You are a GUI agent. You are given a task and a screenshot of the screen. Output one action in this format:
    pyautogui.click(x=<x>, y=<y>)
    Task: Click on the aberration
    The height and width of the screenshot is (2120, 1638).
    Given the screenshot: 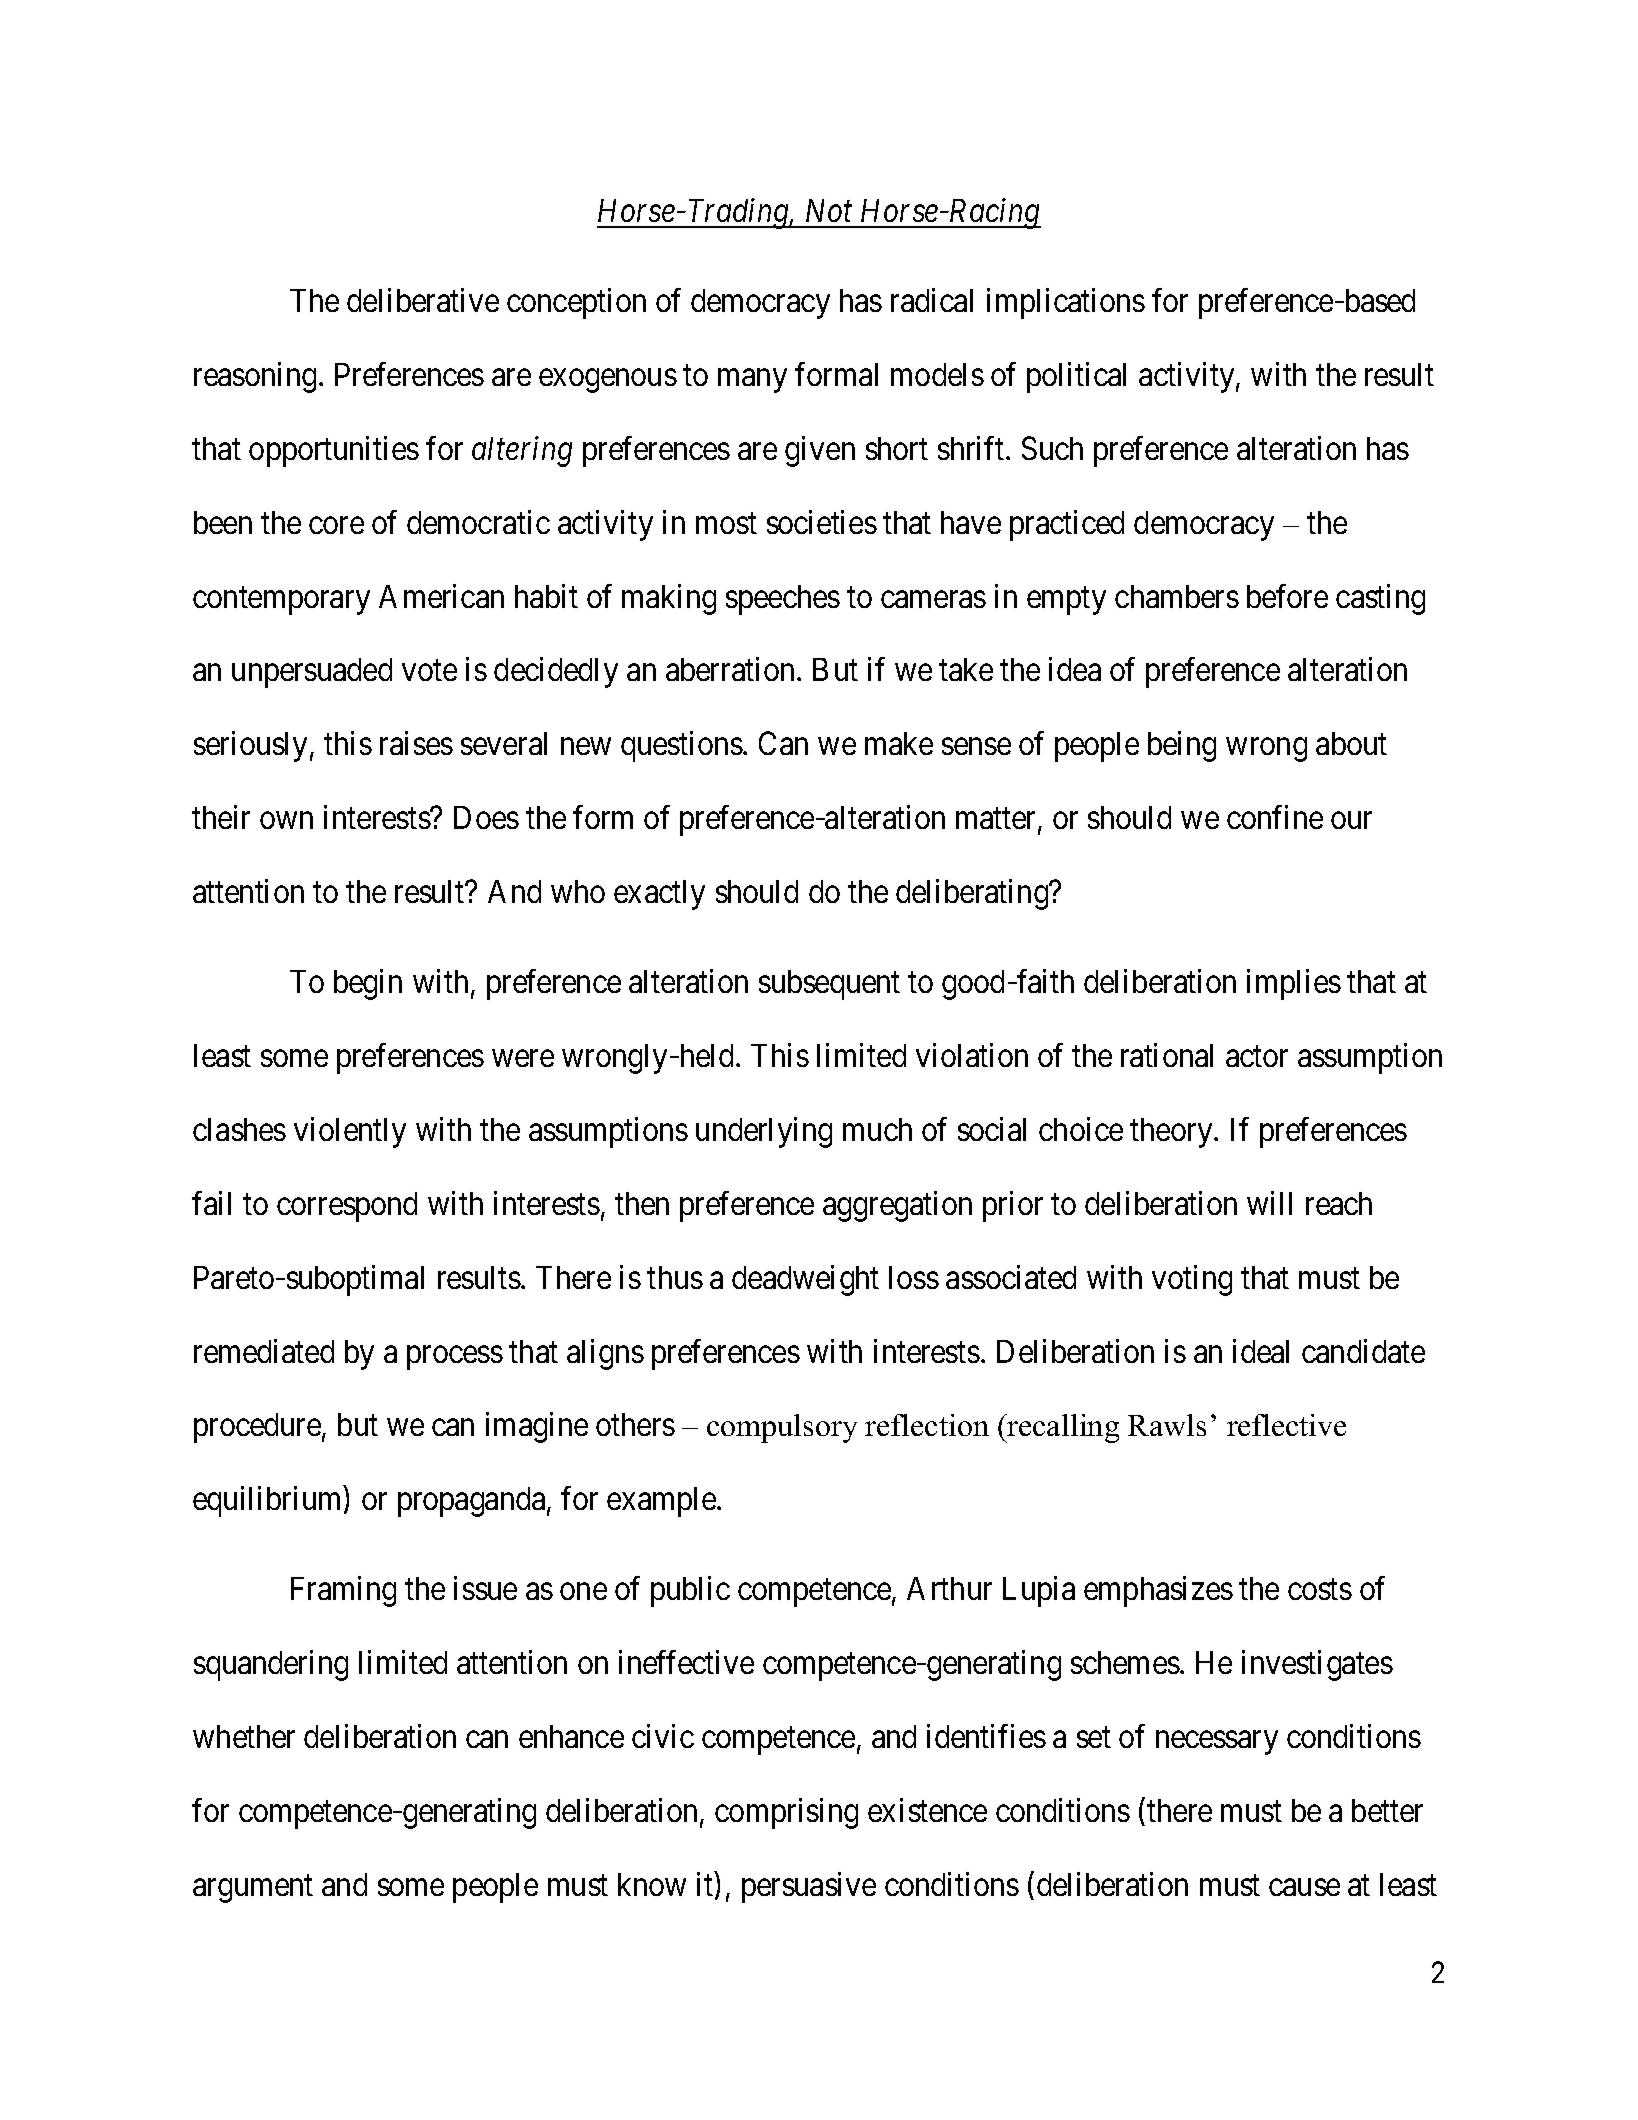 What is the action you would take?
    pyautogui.click(x=730, y=669)
